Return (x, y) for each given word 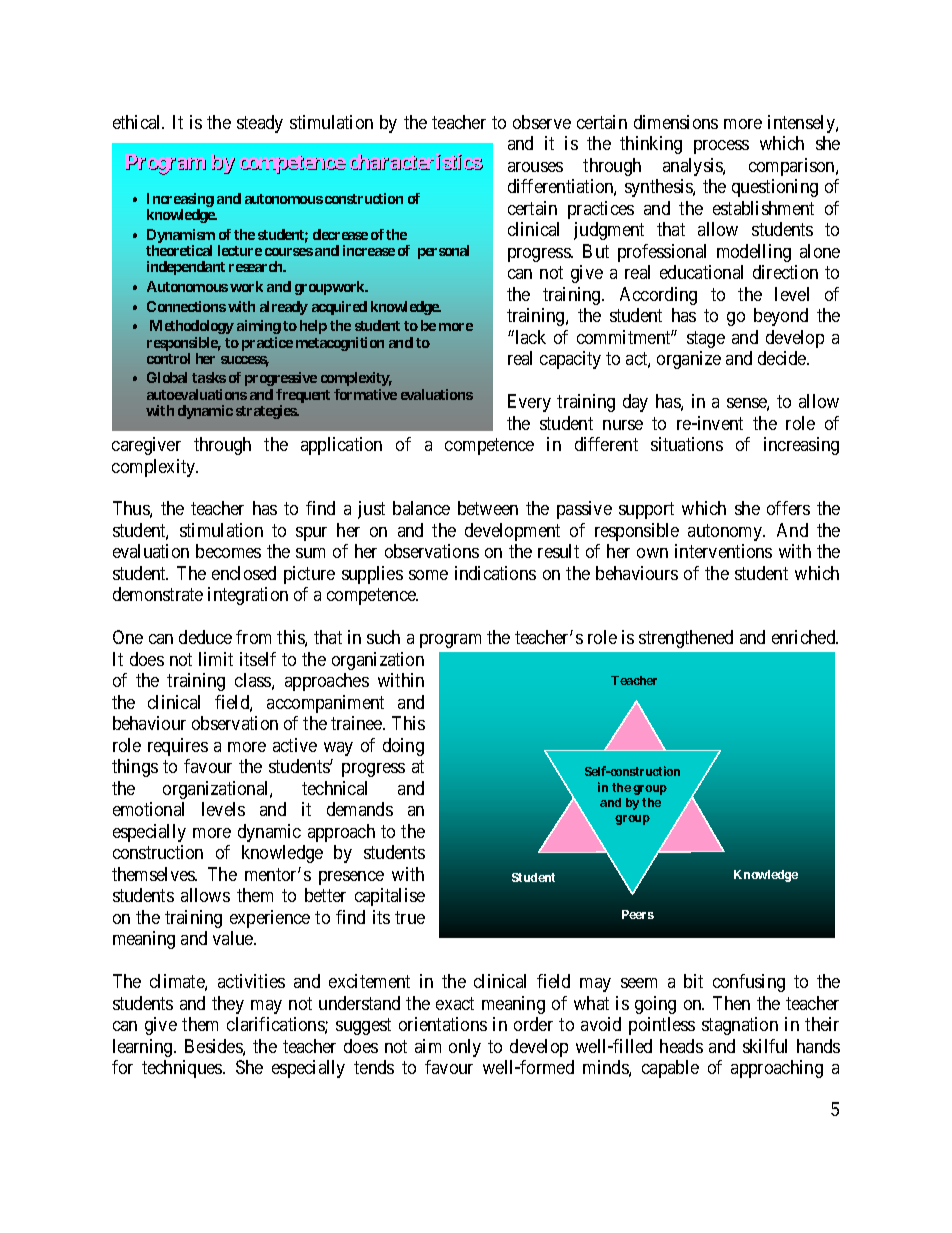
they (228, 1005)
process (721, 147)
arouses (535, 167)
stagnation (740, 1026)
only (465, 1048)
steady (260, 124)
